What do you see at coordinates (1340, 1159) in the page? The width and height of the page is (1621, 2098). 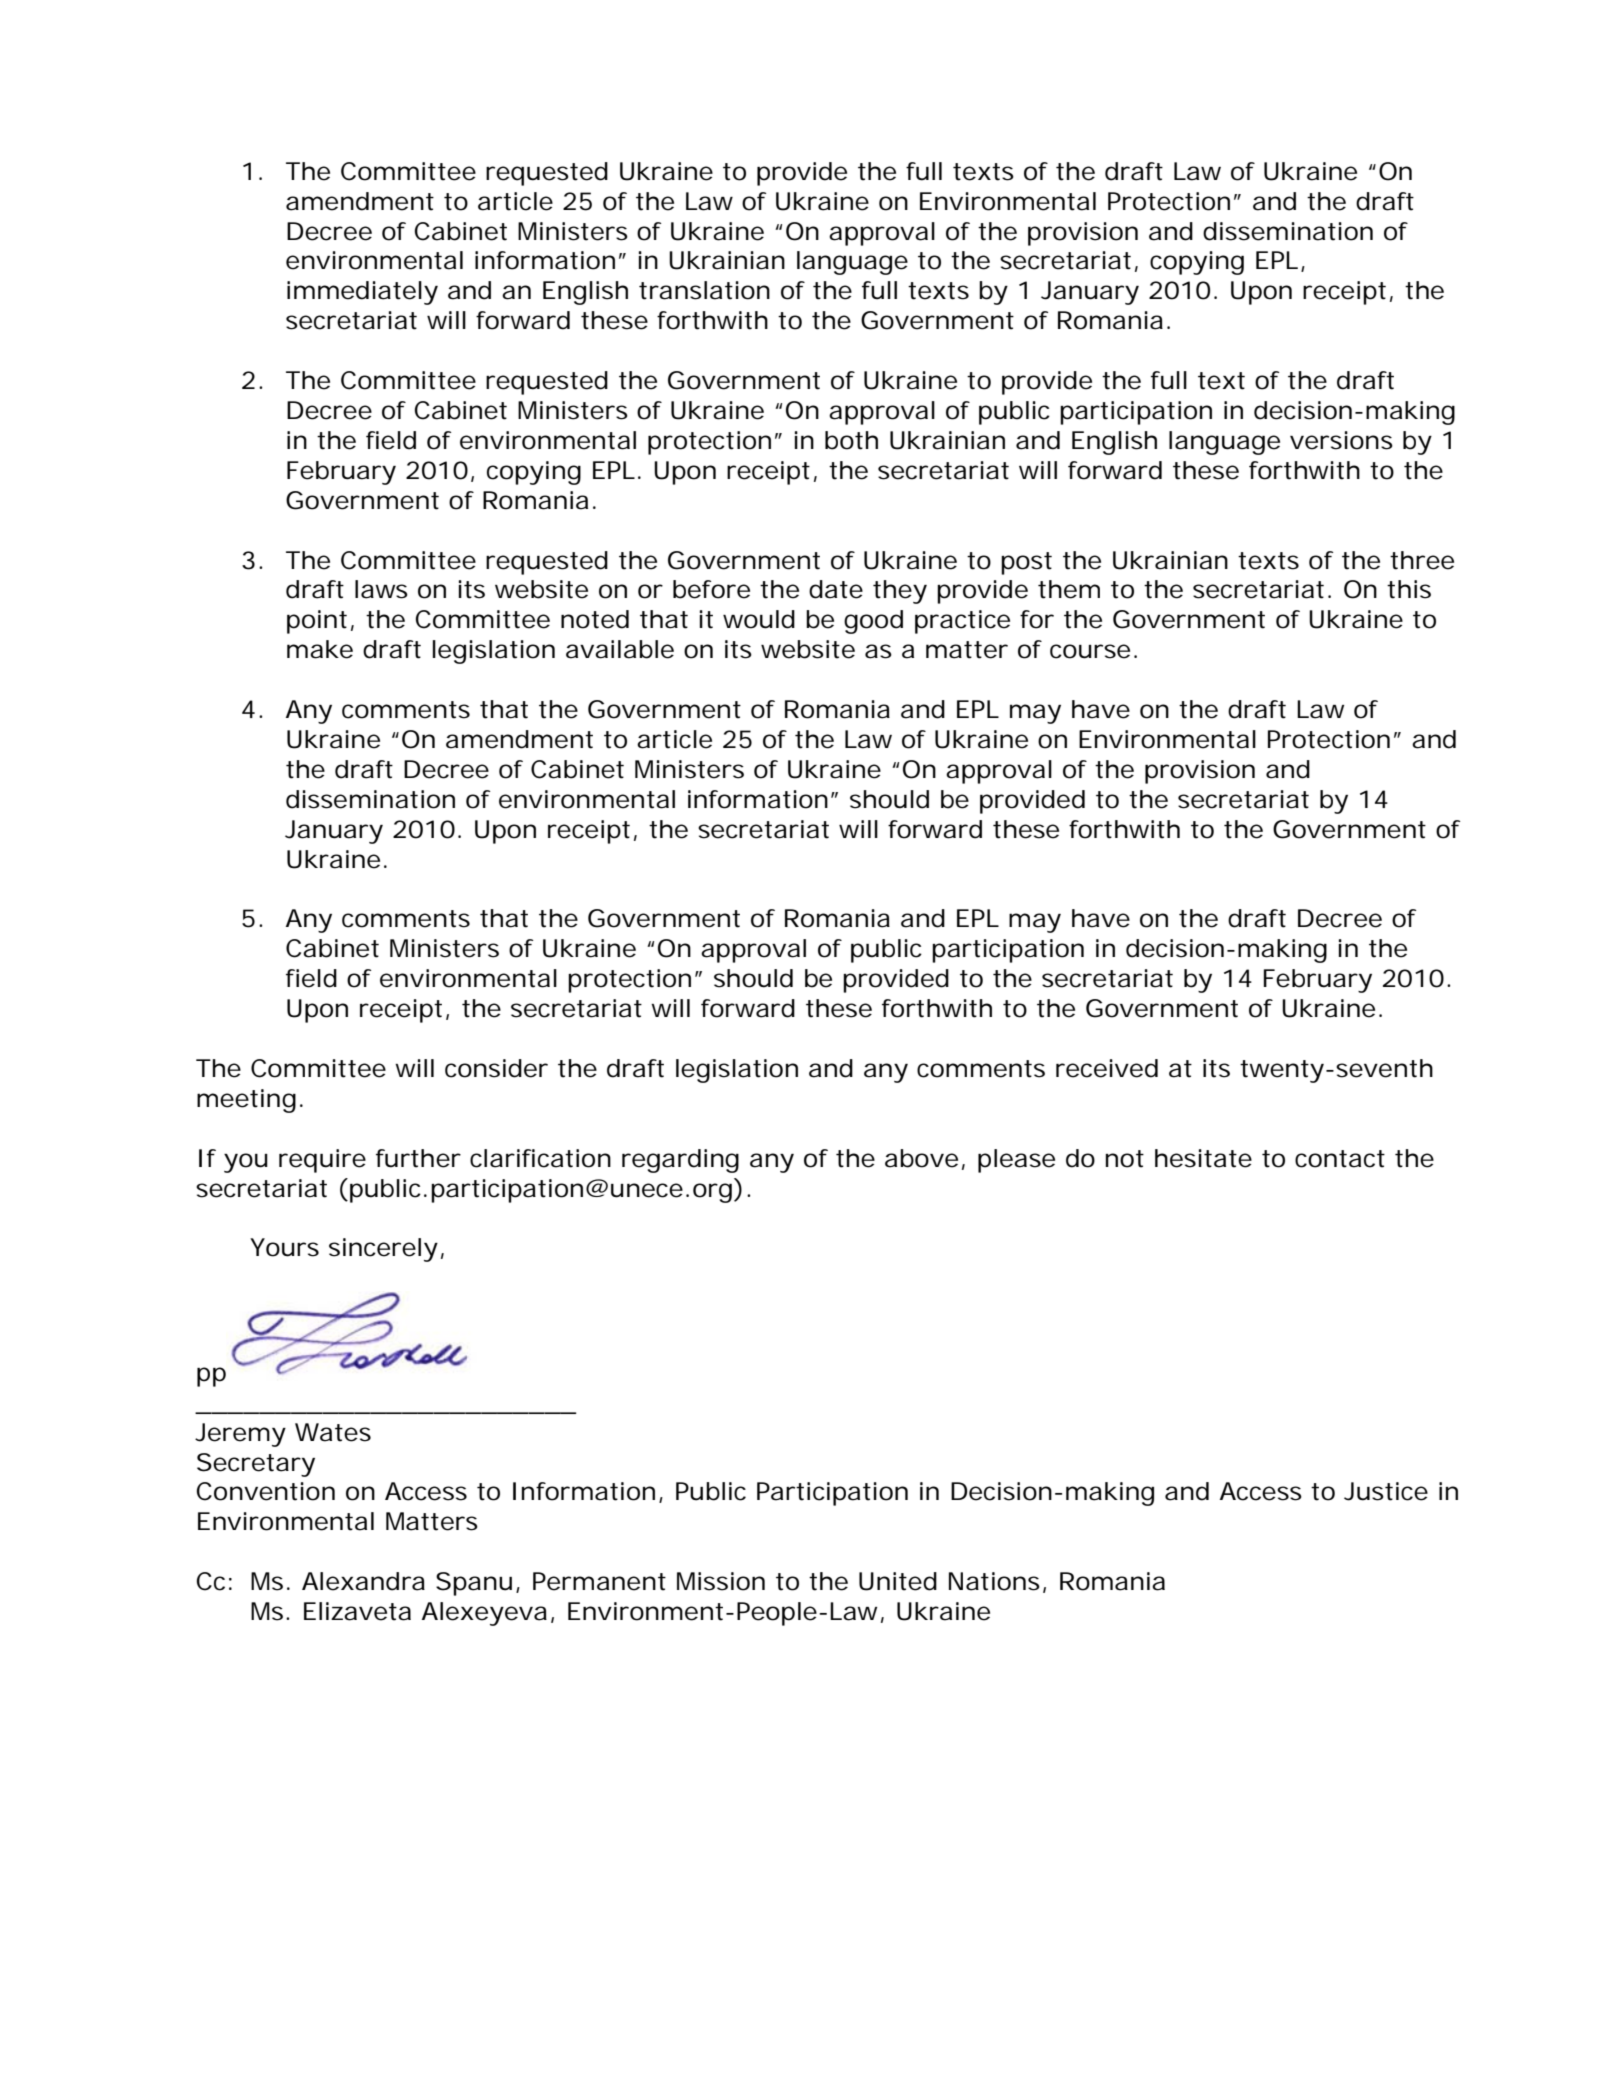 I see `contact` at bounding box center [1340, 1159].
